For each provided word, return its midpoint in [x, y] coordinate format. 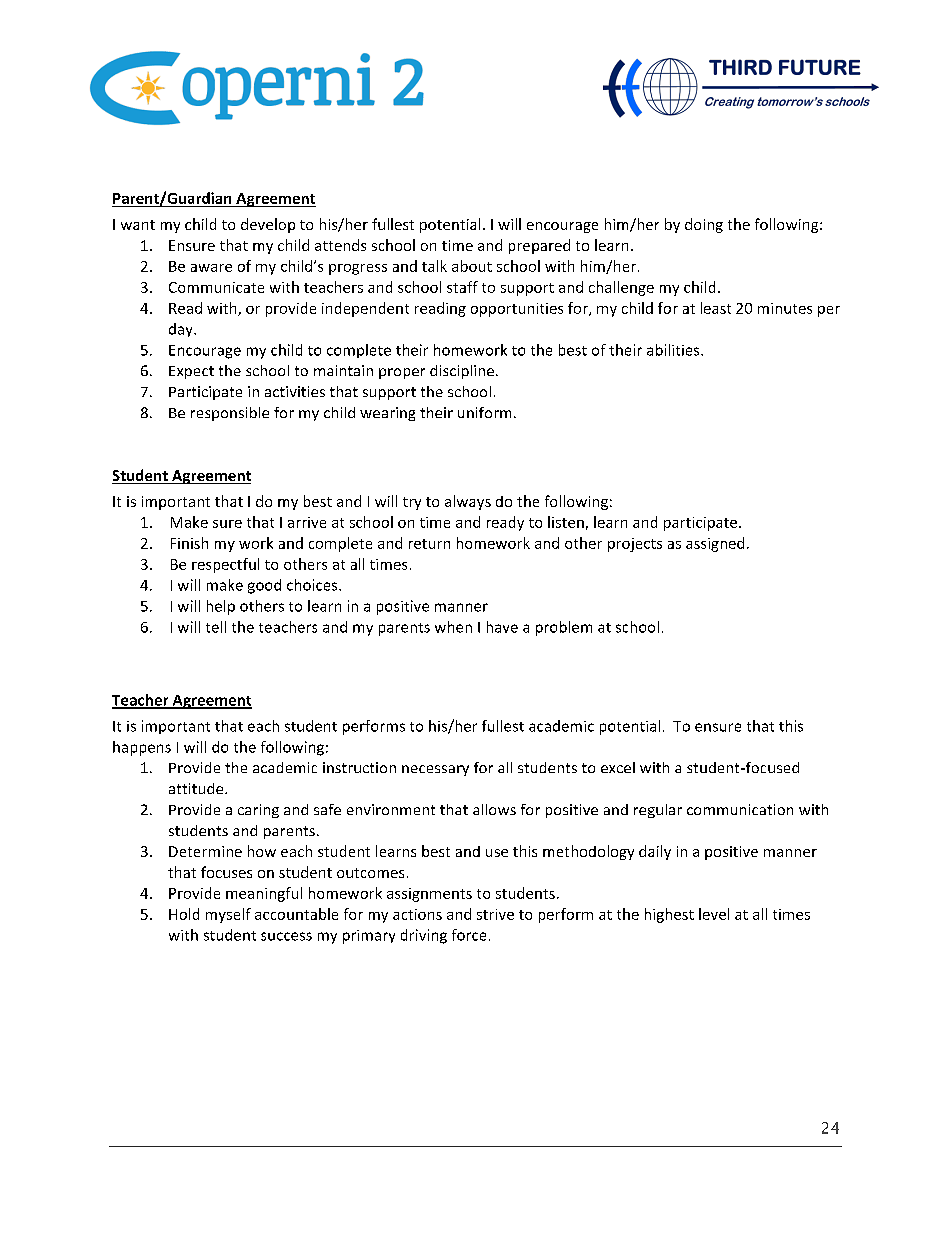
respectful [225, 565]
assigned [715, 544]
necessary [435, 770]
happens [142, 748]
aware [211, 268]
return [429, 544]
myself [228, 915]
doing [704, 225]
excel [618, 767]
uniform [484, 412]
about [472, 266]
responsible [230, 414]
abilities [674, 350]
